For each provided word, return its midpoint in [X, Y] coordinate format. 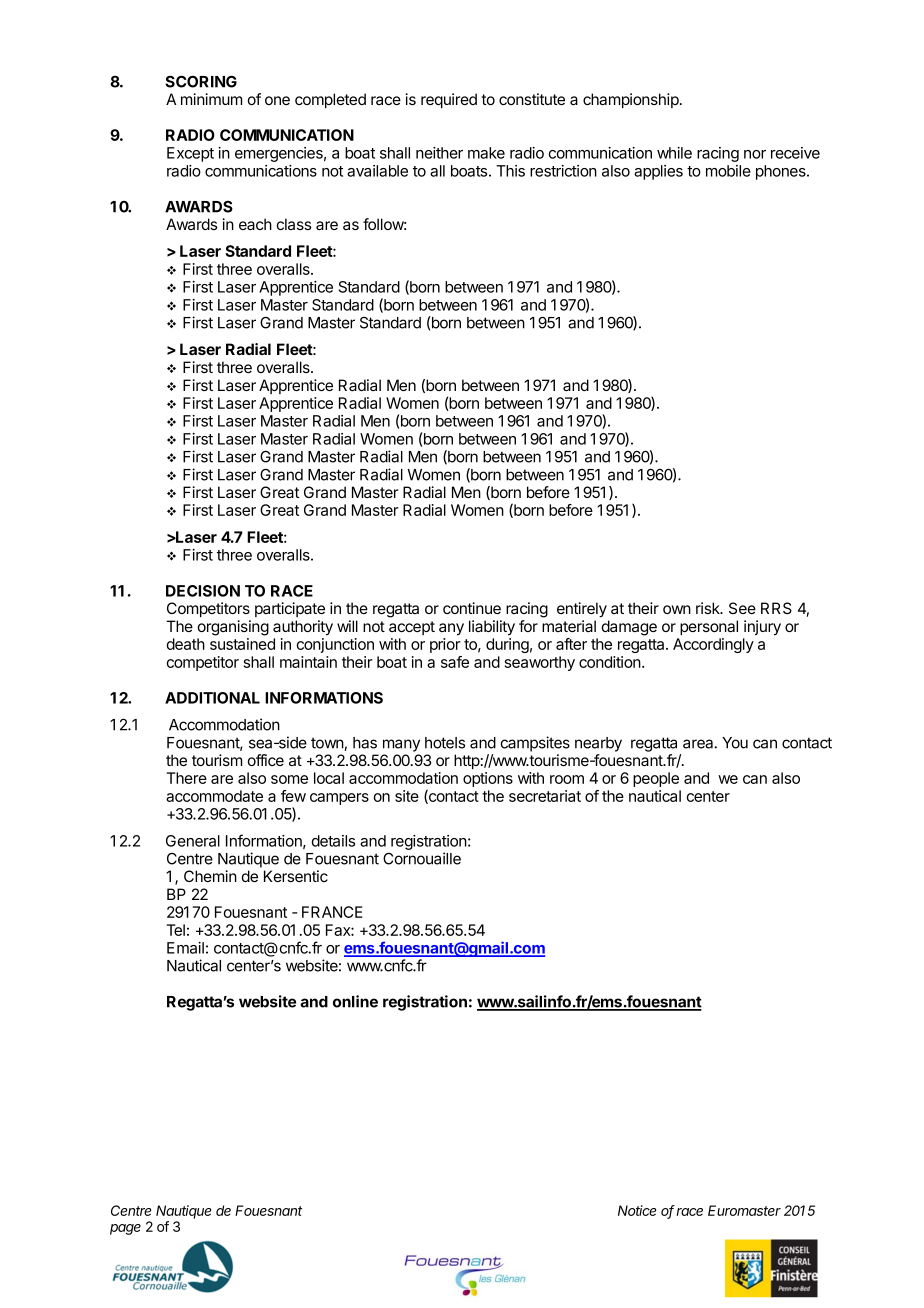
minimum [211, 99]
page [125, 1229]
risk [709, 608]
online [355, 1001]
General [193, 841]
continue [472, 608]
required [449, 100]
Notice [637, 1210]
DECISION [203, 591]
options [488, 779]
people [656, 779]
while [674, 153]
